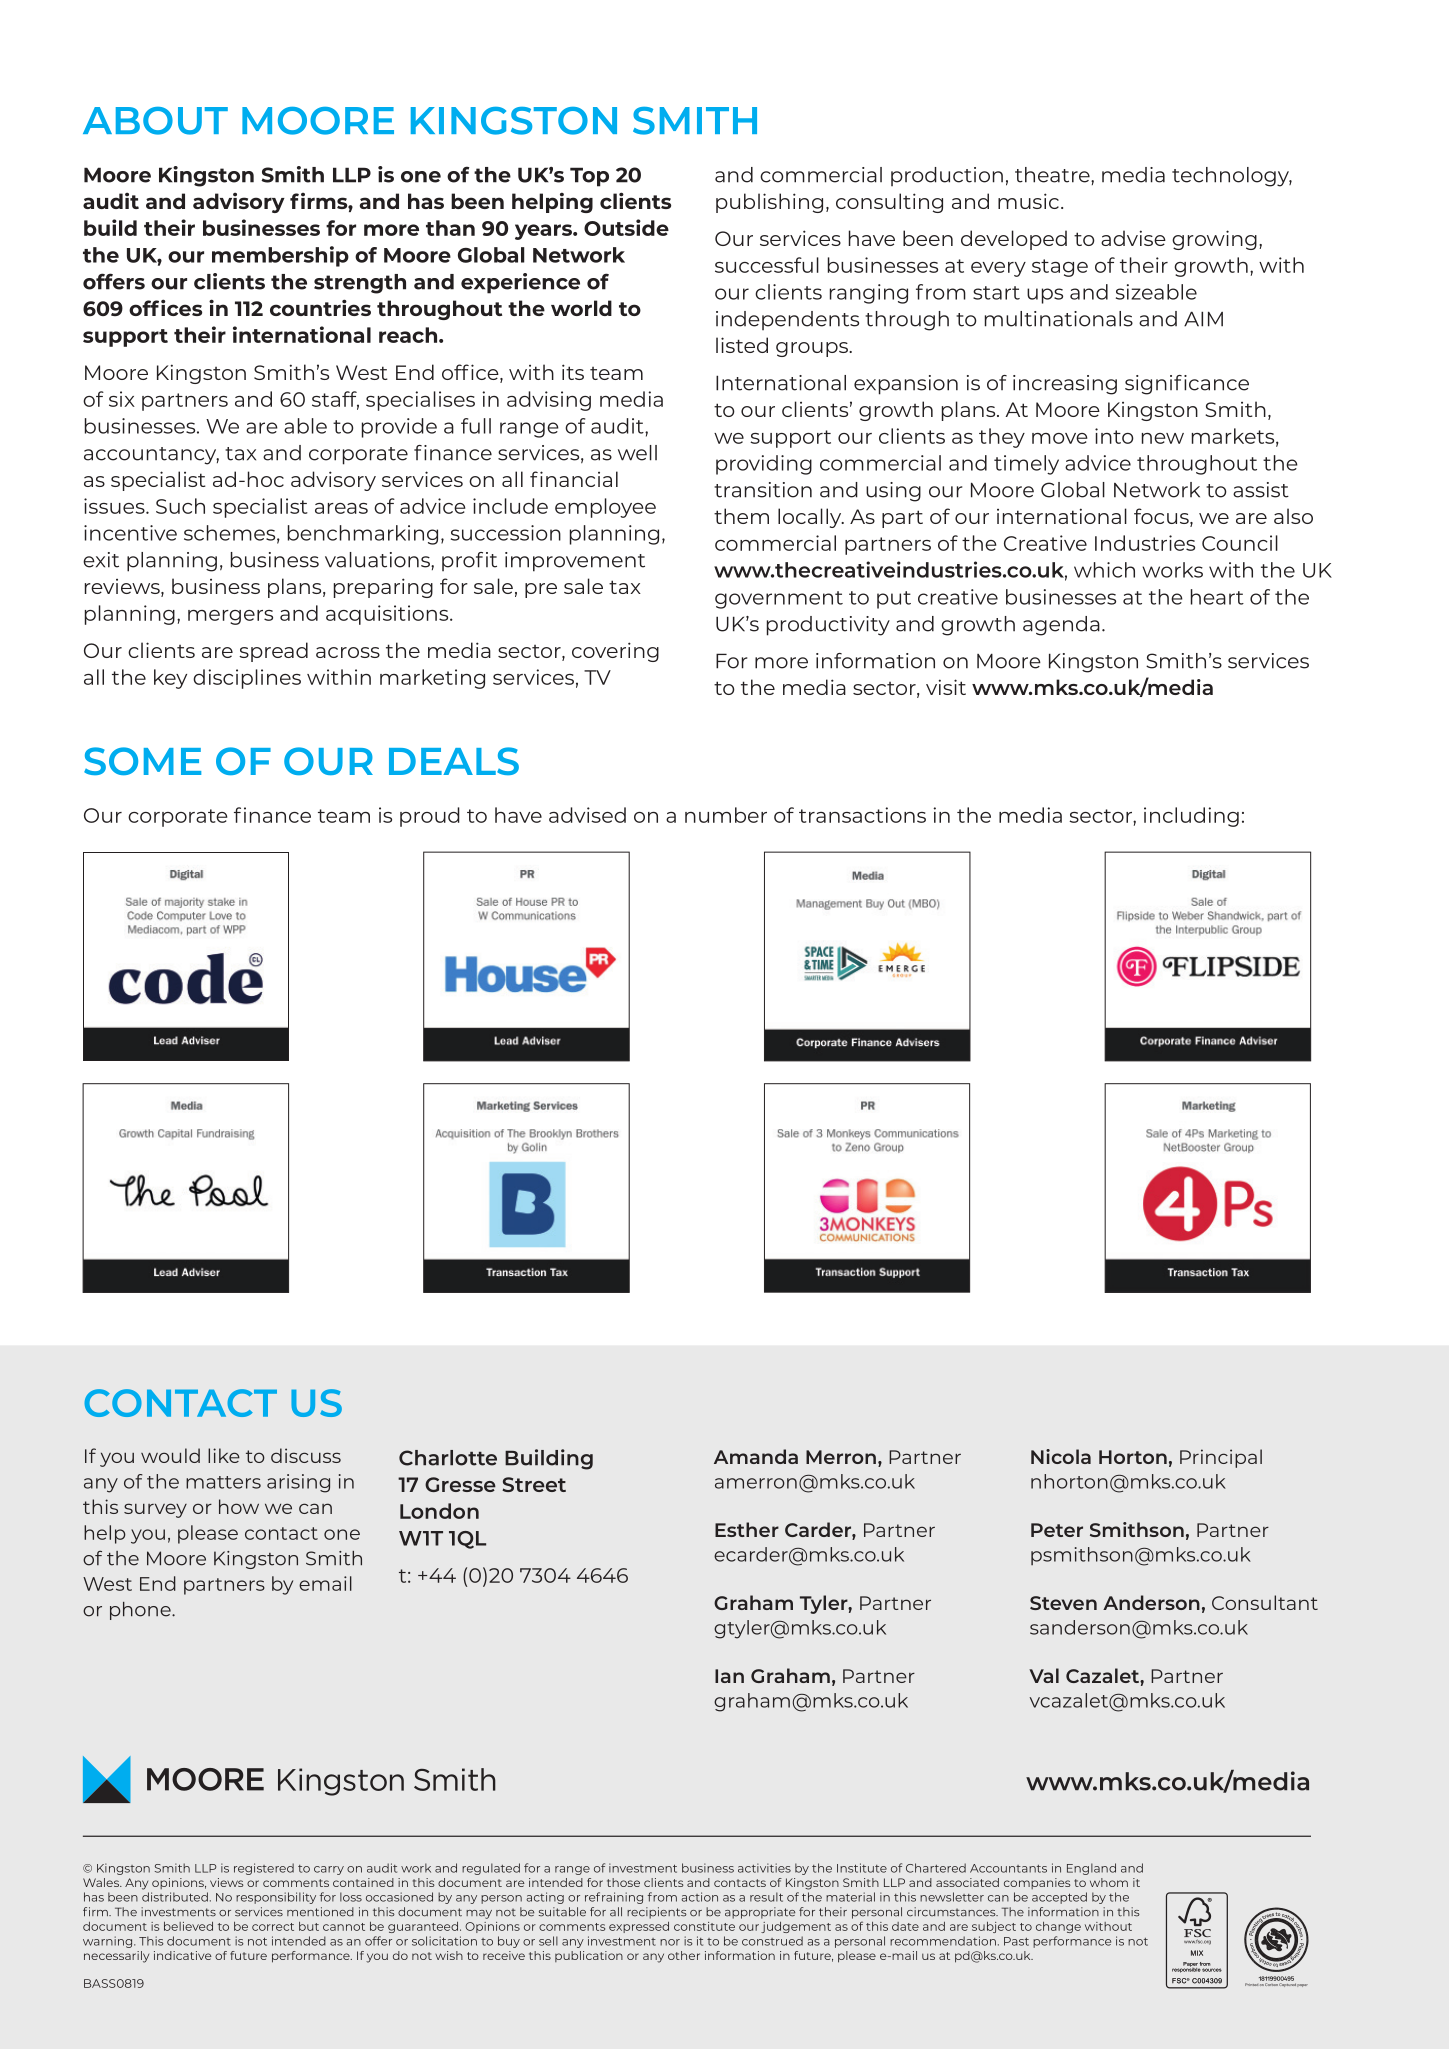  What do you see at coordinates (741, 516) in the document?
I see `them` at bounding box center [741, 516].
